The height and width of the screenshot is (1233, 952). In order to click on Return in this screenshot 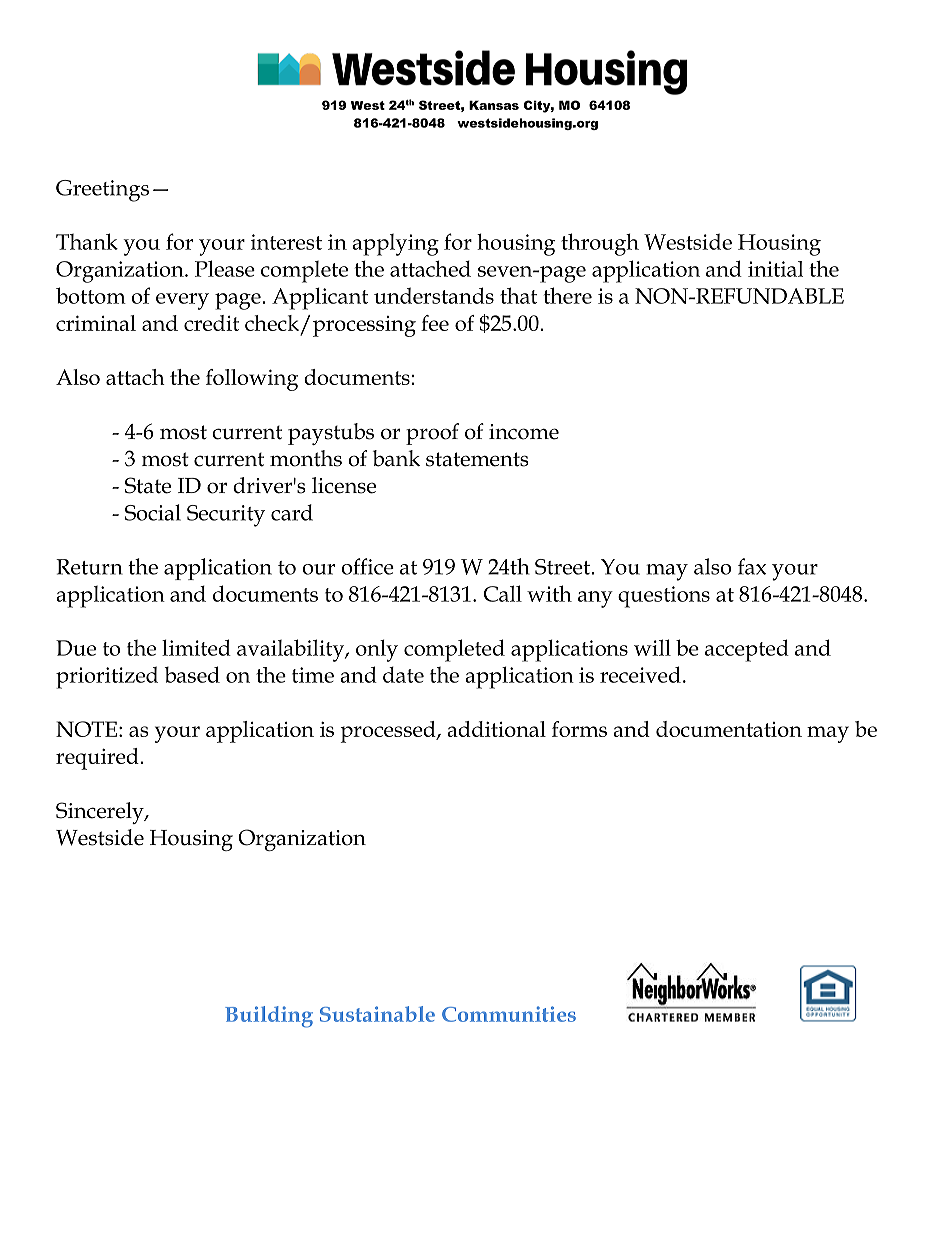, I will do `click(89, 567)`.
